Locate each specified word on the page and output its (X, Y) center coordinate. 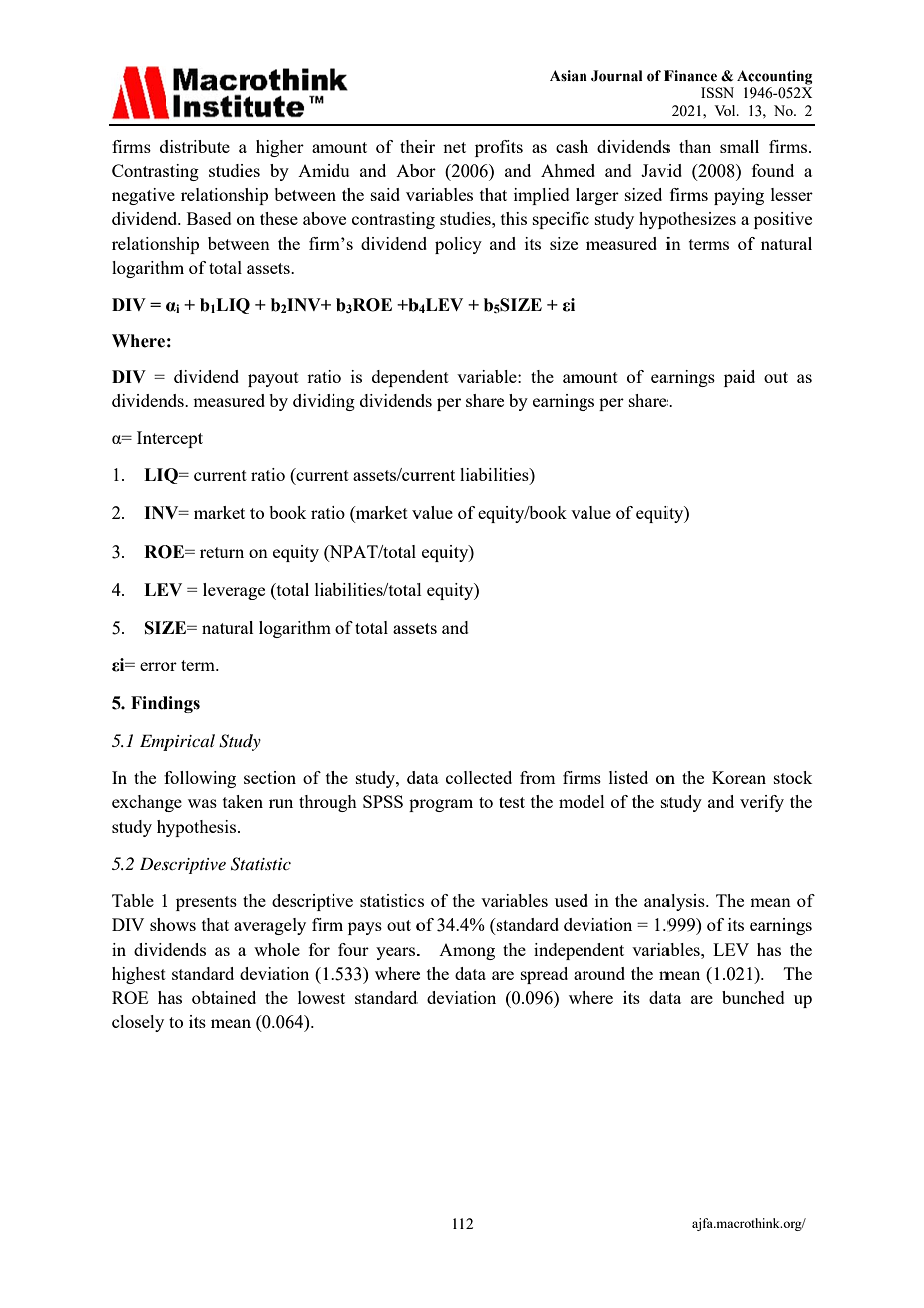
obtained (224, 997)
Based (209, 218)
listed (628, 777)
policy (458, 245)
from (537, 777)
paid (739, 378)
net (454, 147)
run (281, 803)
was (202, 803)
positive (783, 220)
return (222, 552)
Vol (726, 110)
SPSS (383, 801)
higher (280, 148)
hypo (658, 220)
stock (793, 777)
